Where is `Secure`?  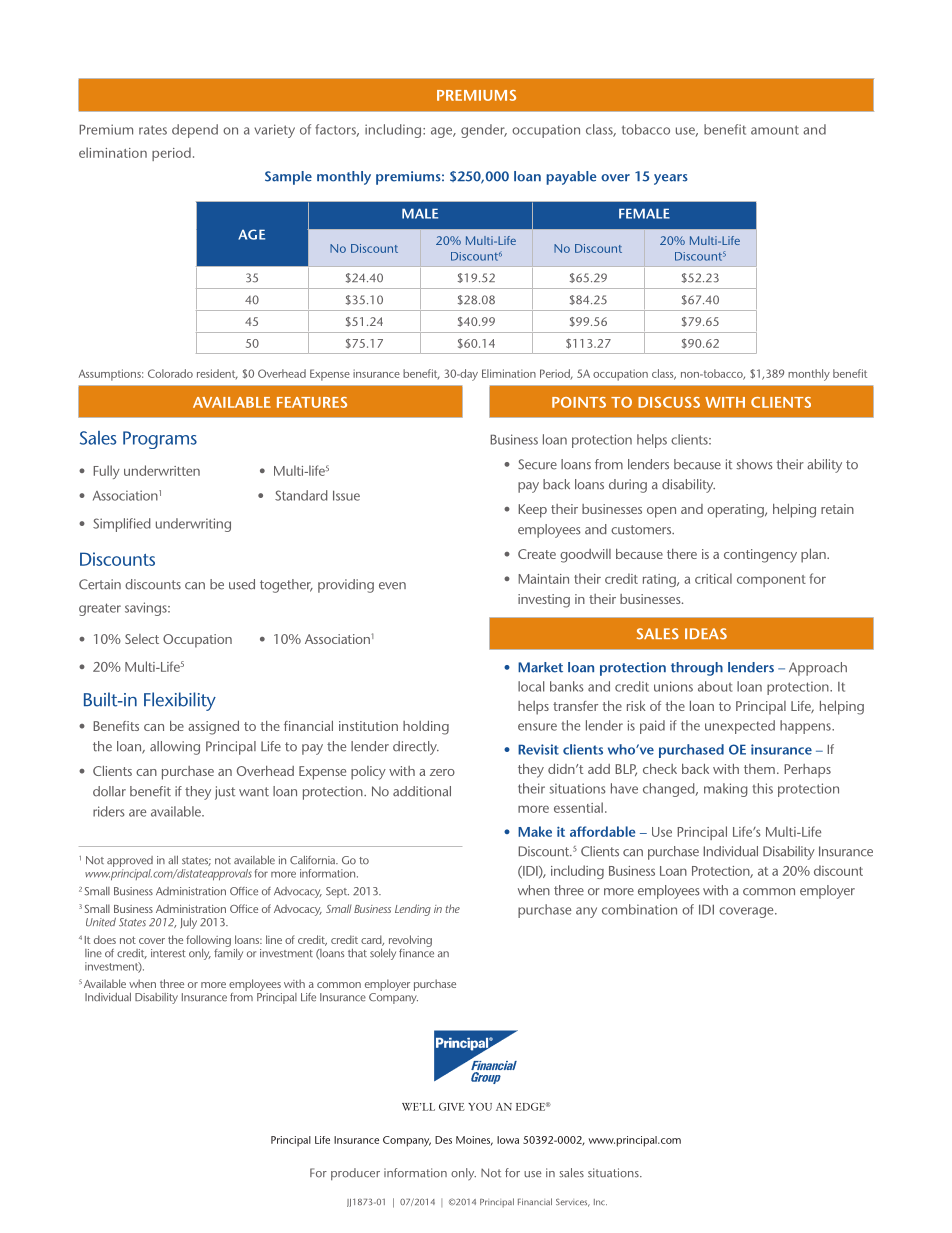 Secure is located at coordinates (537, 464).
